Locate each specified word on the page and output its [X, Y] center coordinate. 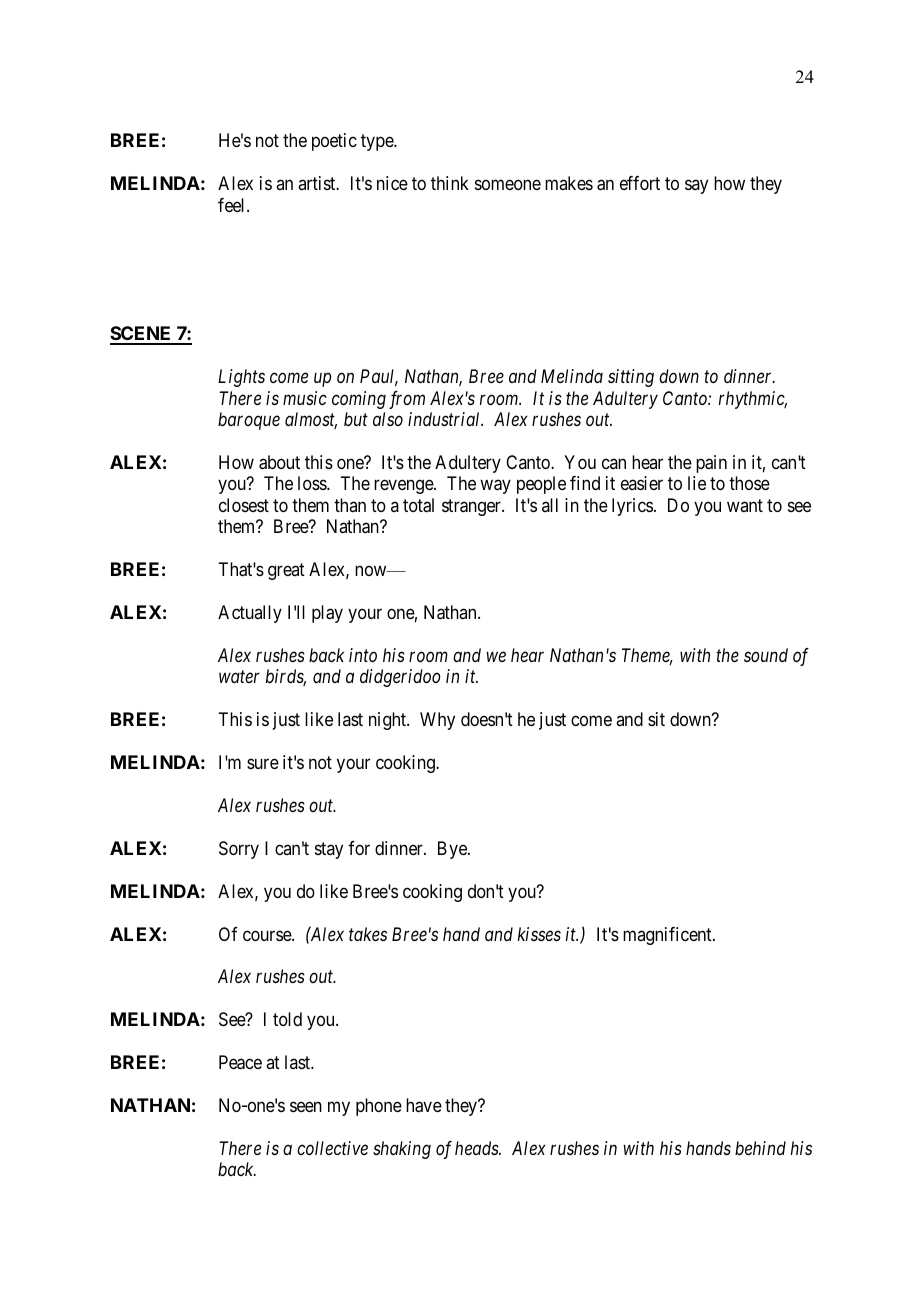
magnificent [668, 936]
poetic [334, 142]
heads [477, 1148]
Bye [453, 850]
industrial [445, 419]
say [696, 187]
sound [766, 655]
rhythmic [753, 400]
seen [306, 1107]
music [305, 398]
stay [329, 850]
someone [508, 185]
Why [437, 721]
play [327, 614]
